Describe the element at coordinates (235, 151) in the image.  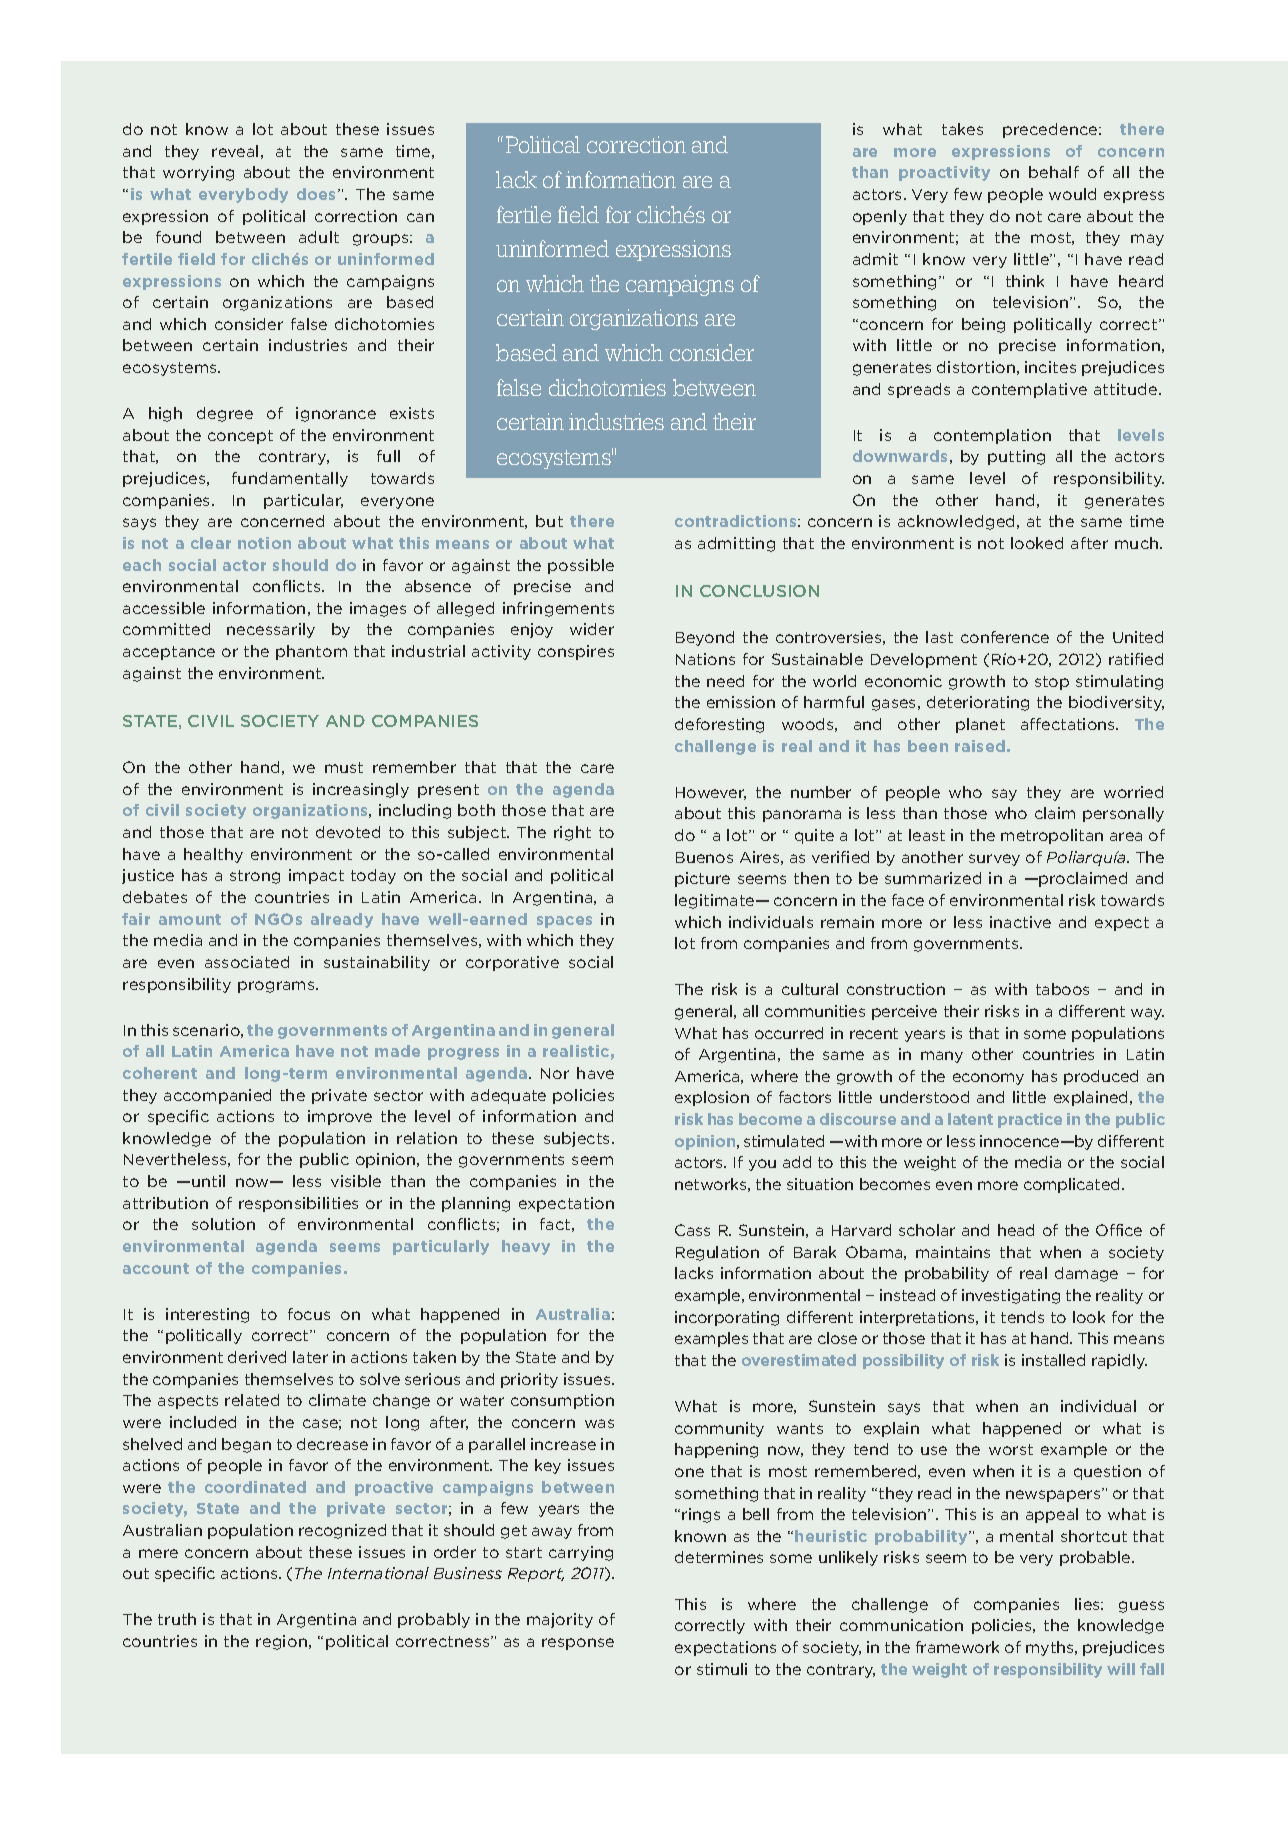
I see `reveal` at that location.
